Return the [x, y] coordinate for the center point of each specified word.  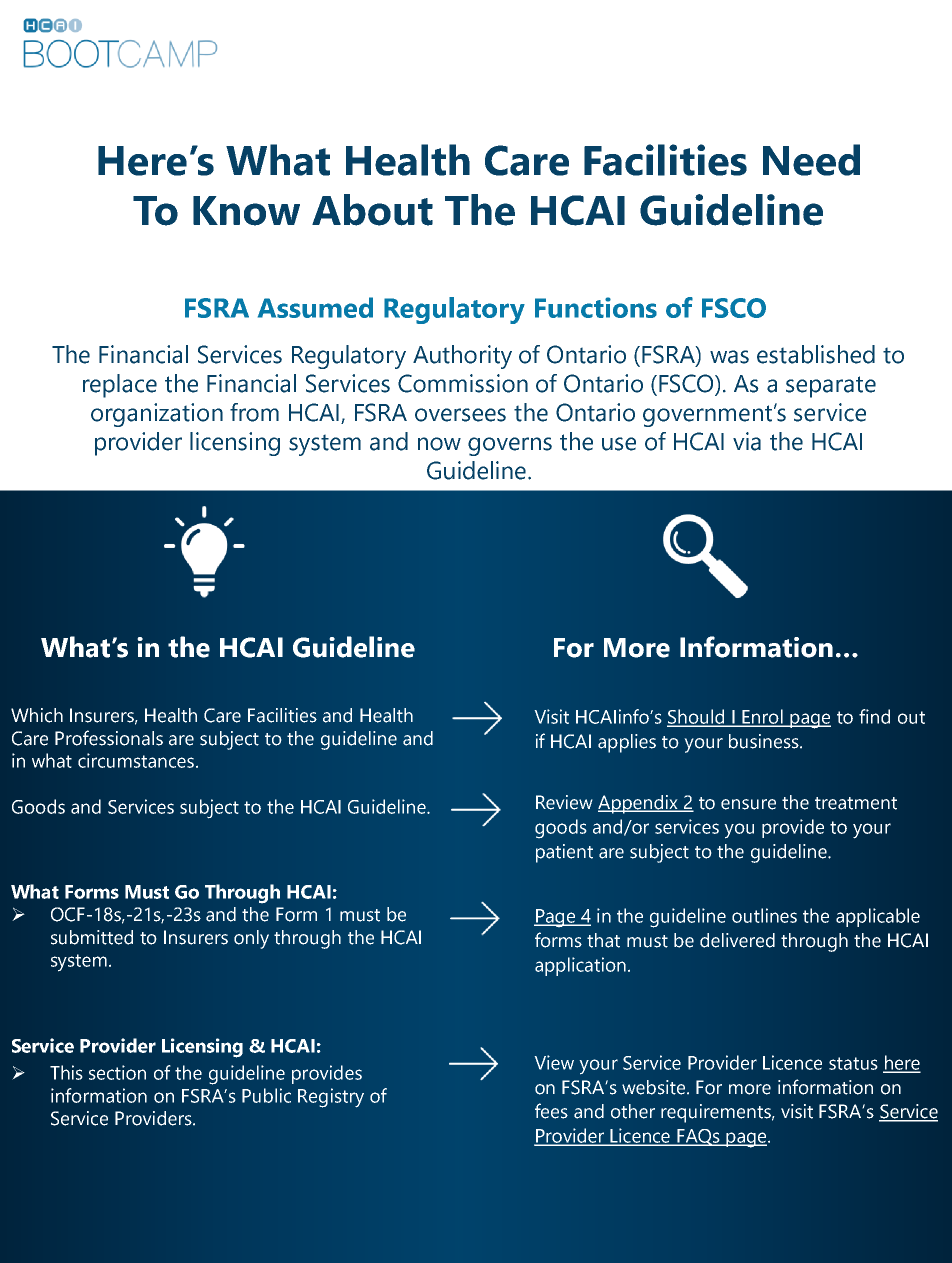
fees [551, 1111]
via [747, 441]
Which [37, 715]
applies [627, 743]
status [853, 1063]
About [372, 210]
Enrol [762, 717]
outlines [764, 915]
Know [246, 211]
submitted [92, 937]
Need [811, 160]
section [117, 1072]
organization [157, 415]
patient [564, 853]
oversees [460, 415]
